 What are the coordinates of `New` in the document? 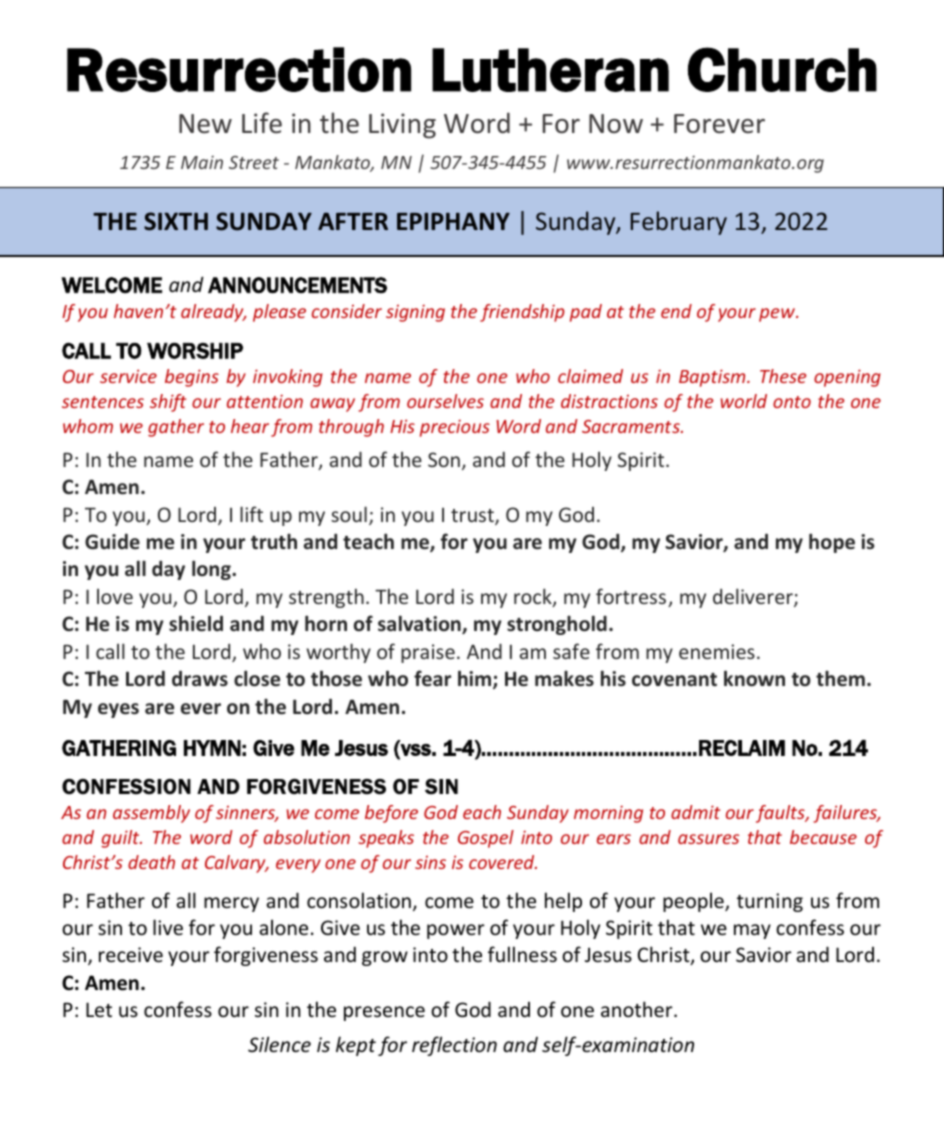 It's located at (205, 124).
